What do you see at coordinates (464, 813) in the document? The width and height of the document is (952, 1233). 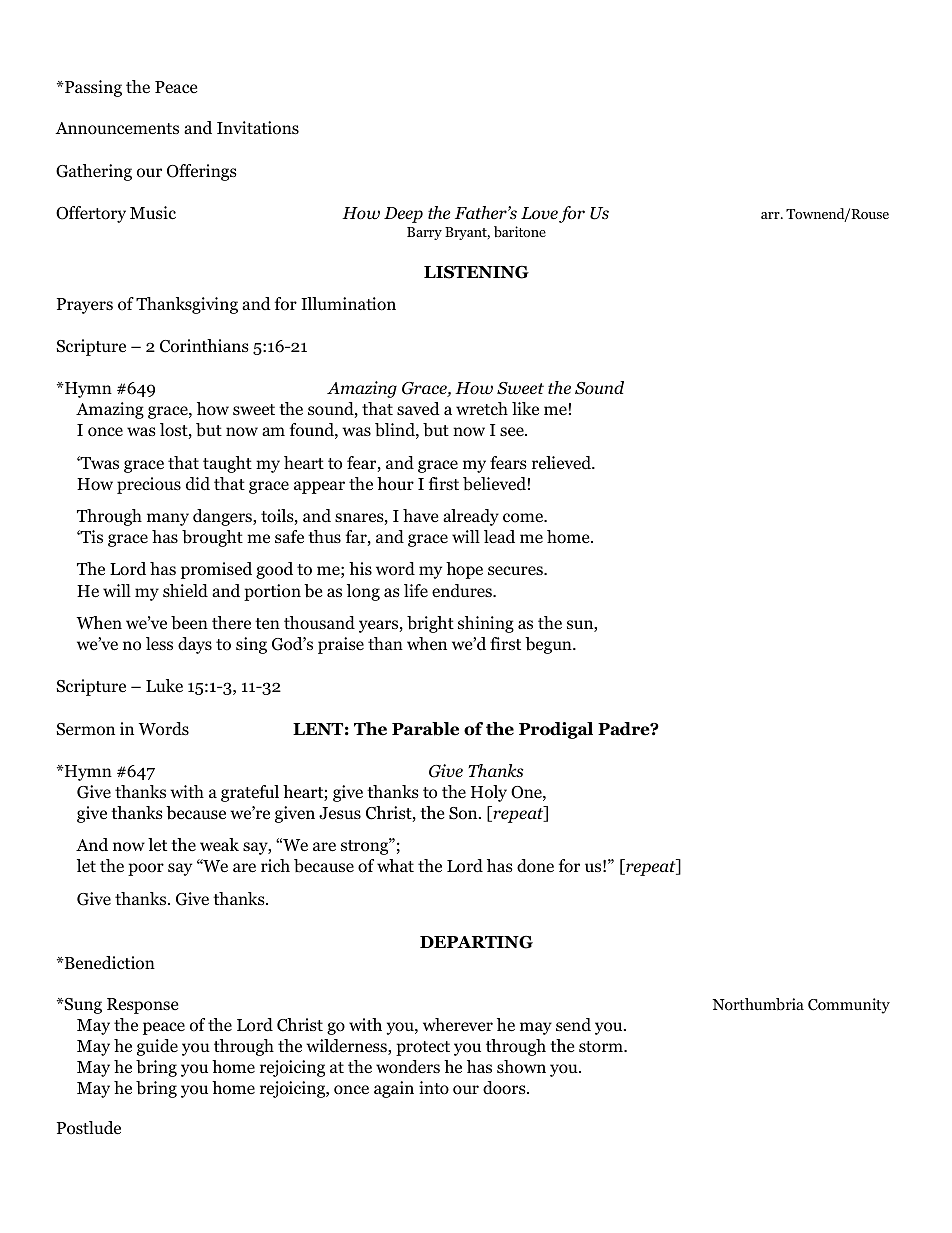 I see `Son` at bounding box center [464, 813].
